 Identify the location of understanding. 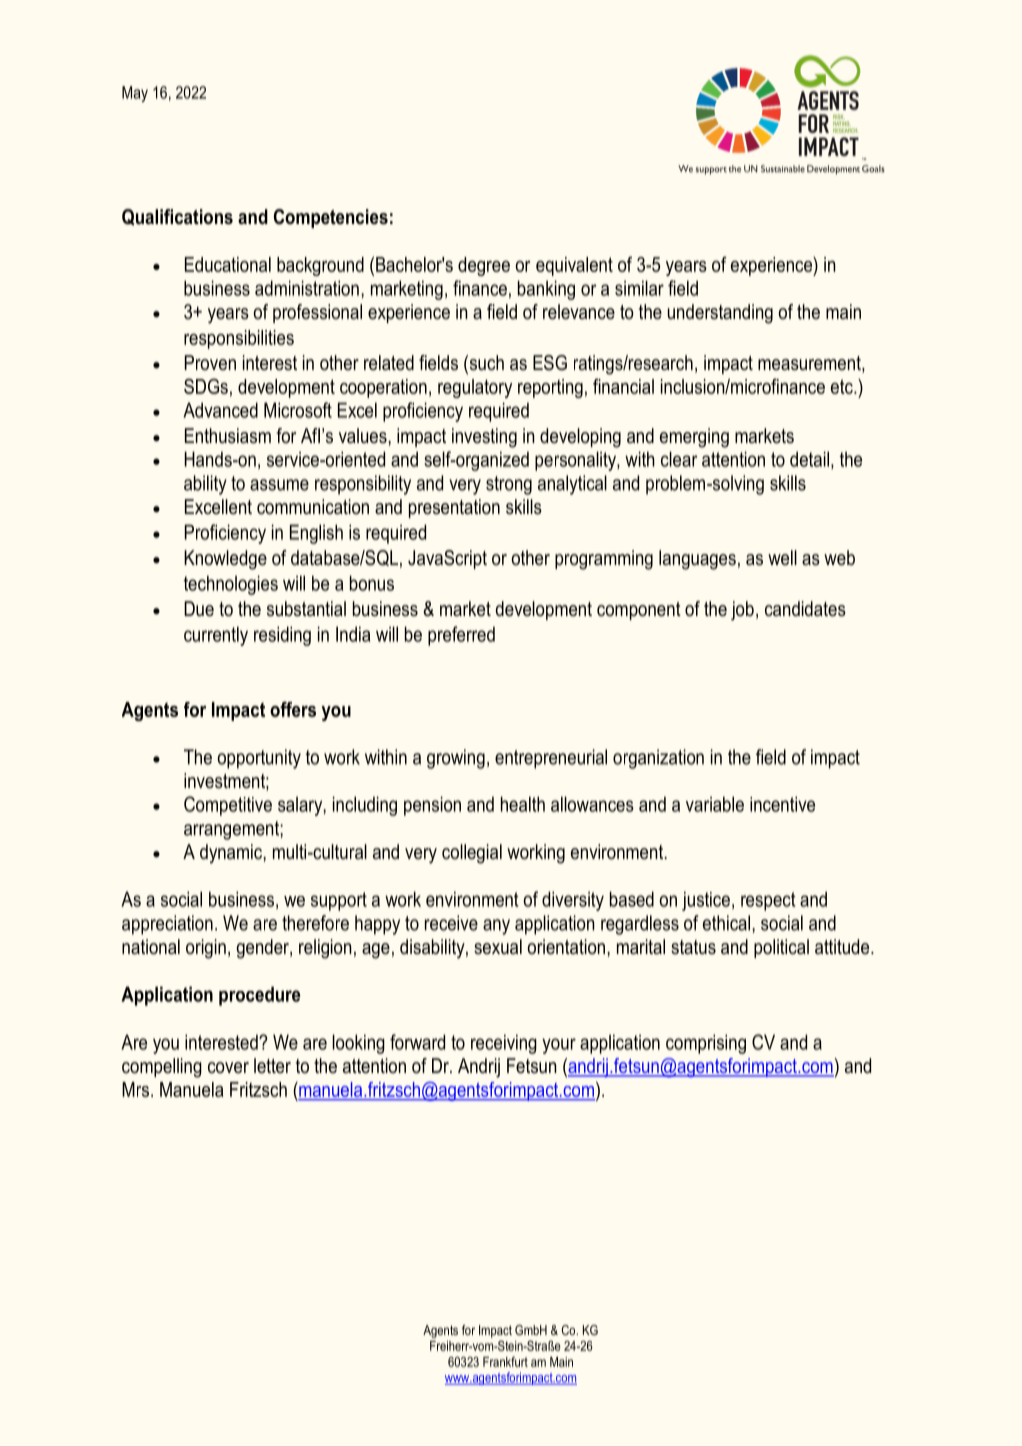
(720, 314).
